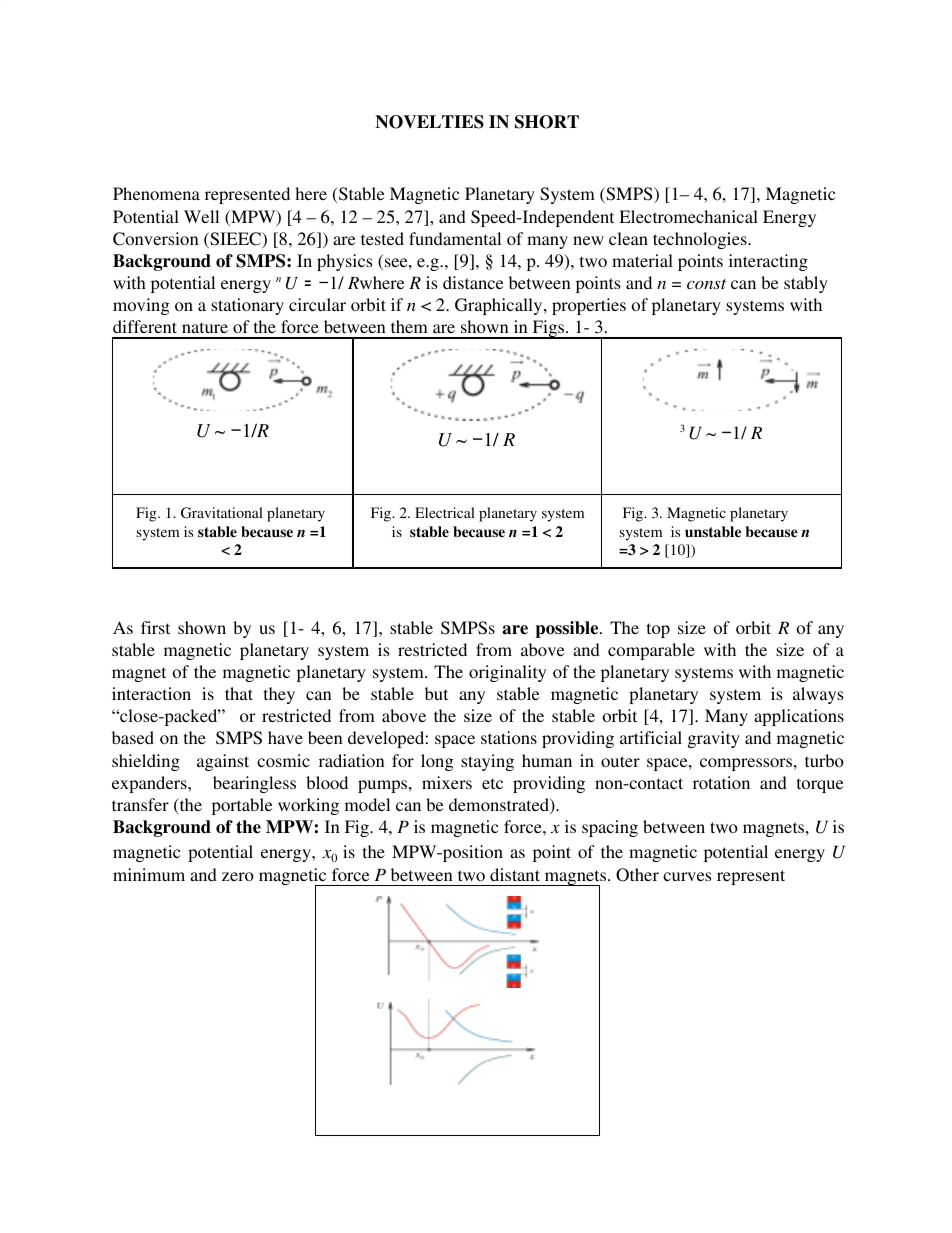  What do you see at coordinates (222, 513) in the document?
I see `Gravitational` at bounding box center [222, 513].
